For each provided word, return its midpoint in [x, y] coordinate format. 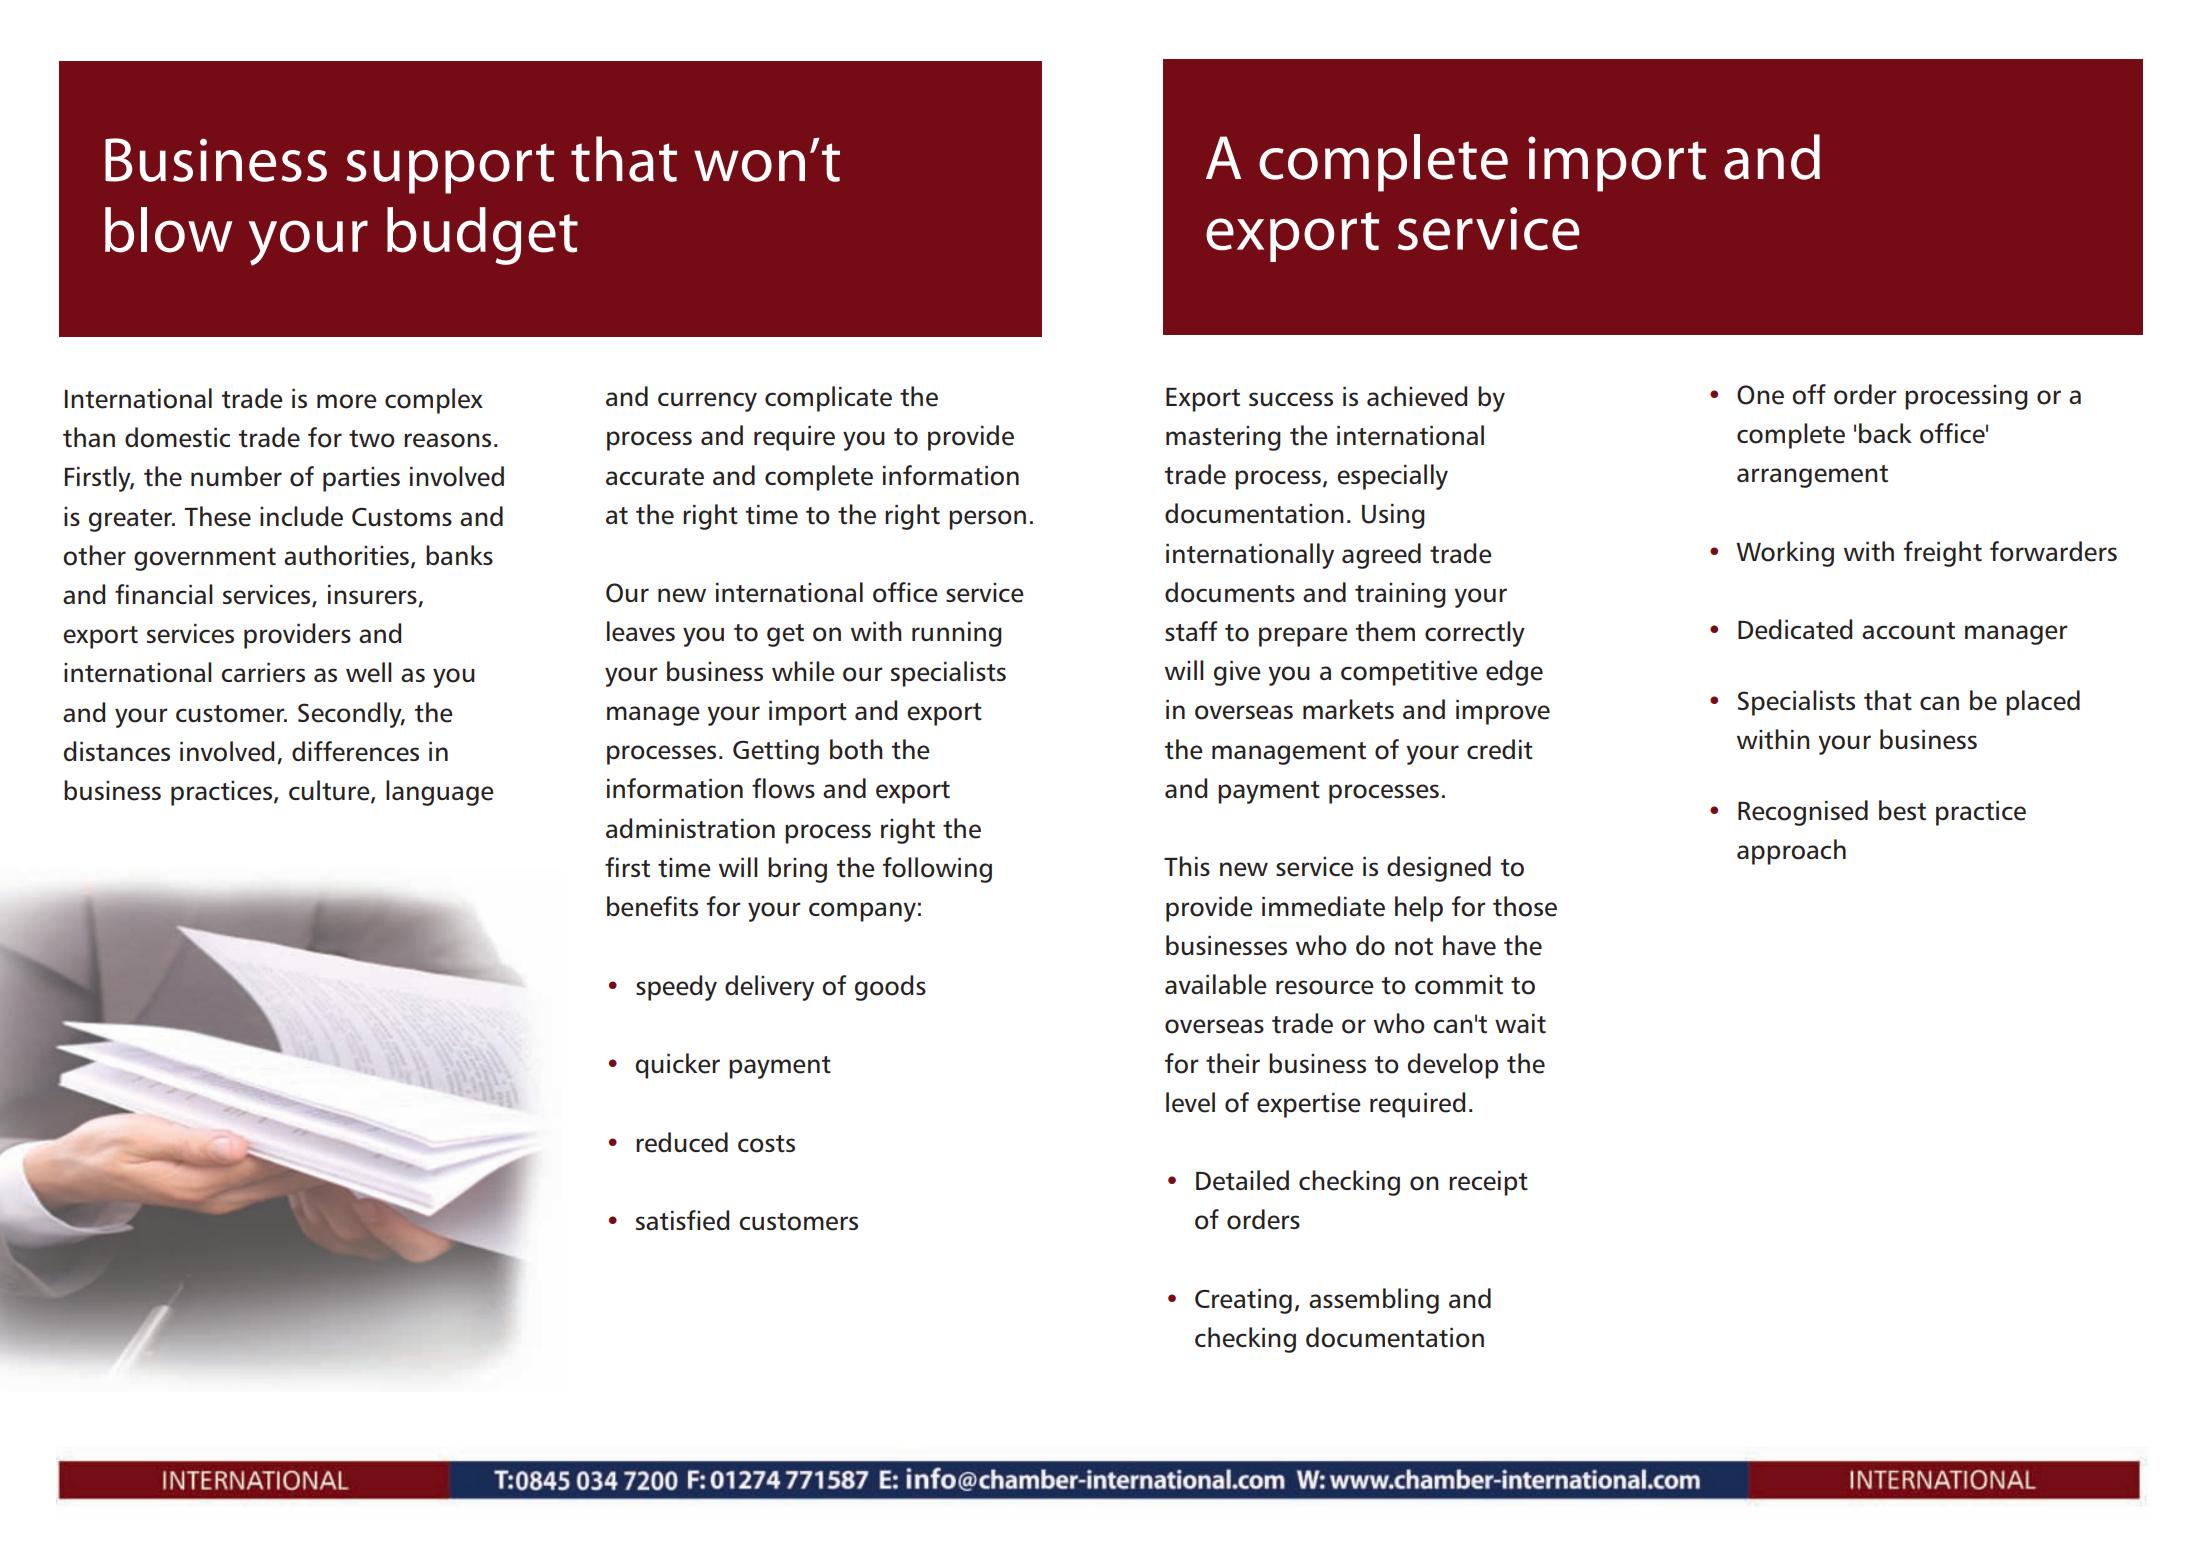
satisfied [682, 1220]
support [450, 168]
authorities [346, 555]
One [1760, 395]
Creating [1243, 1301]
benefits [652, 906]
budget [482, 236]
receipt [1488, 1183]
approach [1791, 852]
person [987, 520]
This [1187, 866]
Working [1785, 554]
